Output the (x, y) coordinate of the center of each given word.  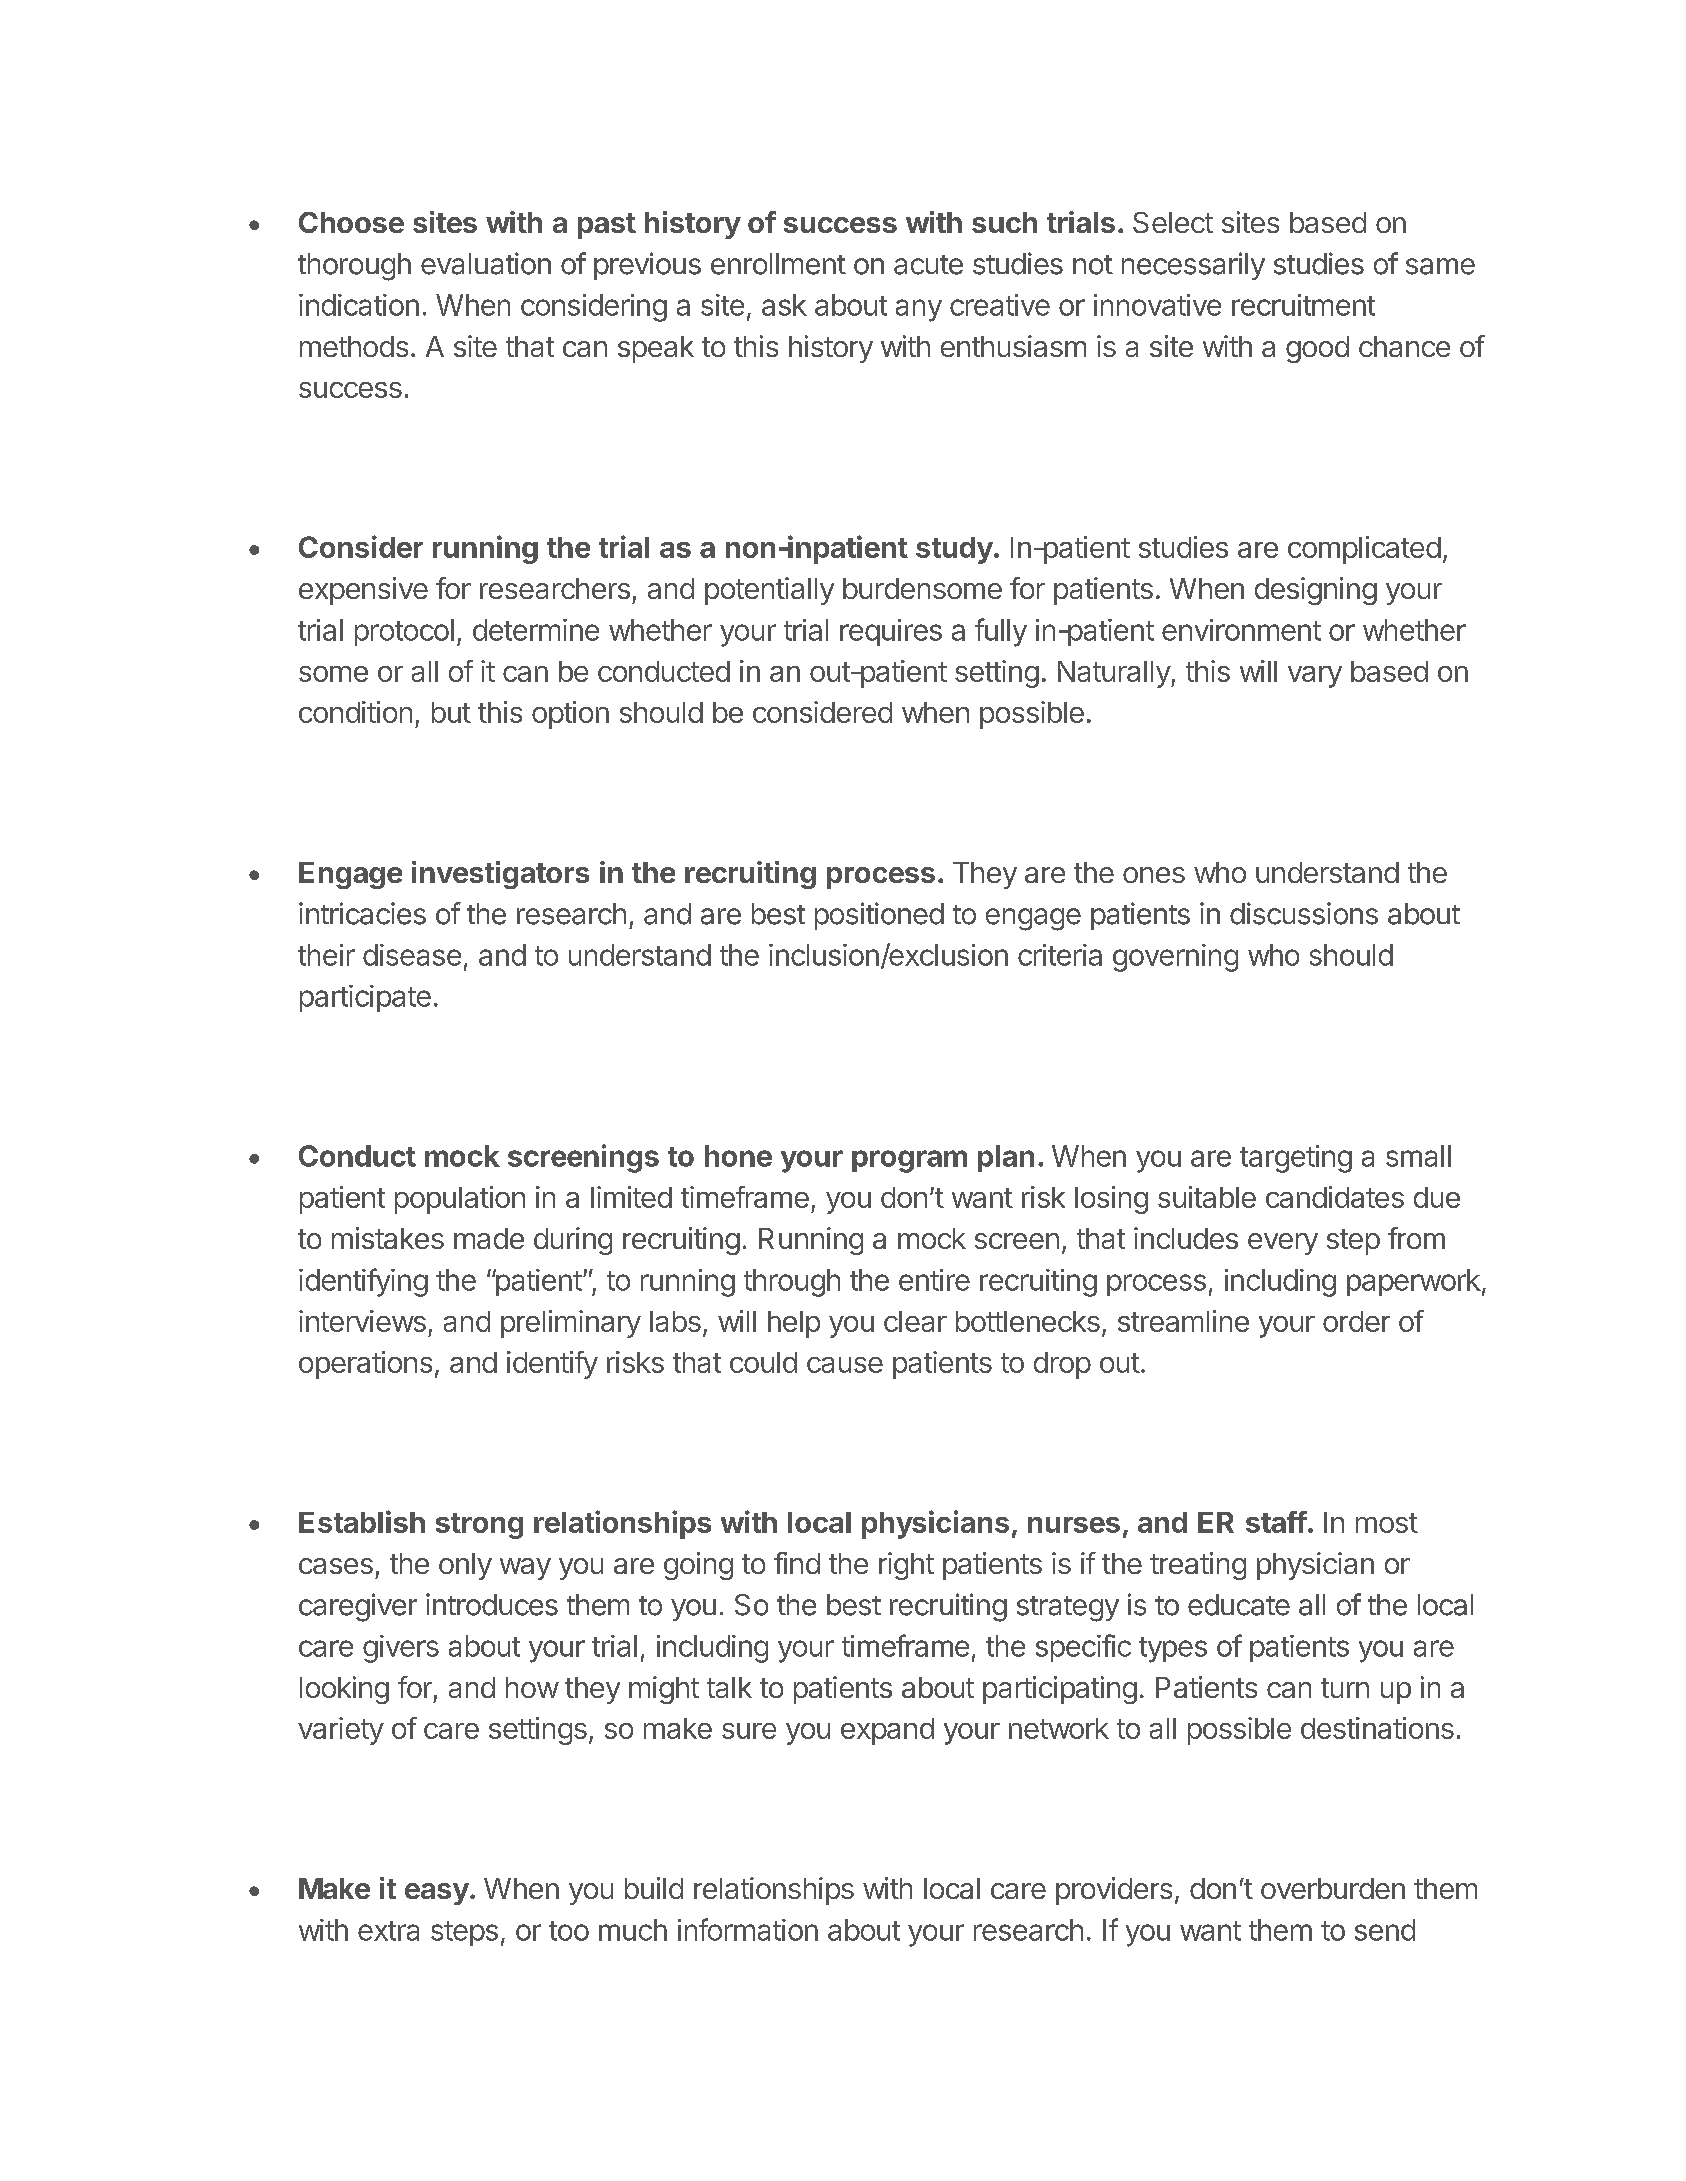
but (451, 712)
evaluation (486, 263)
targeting (1296, 1159)
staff (1276, 1522)
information (748, 1929)
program (909, 1161)
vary (1315, 677)
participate (365, 998)
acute (928, 265)
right (906, 1566)
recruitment (1303, 305)
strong (479, 1526)
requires (891, 632)
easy (437, 1894)
